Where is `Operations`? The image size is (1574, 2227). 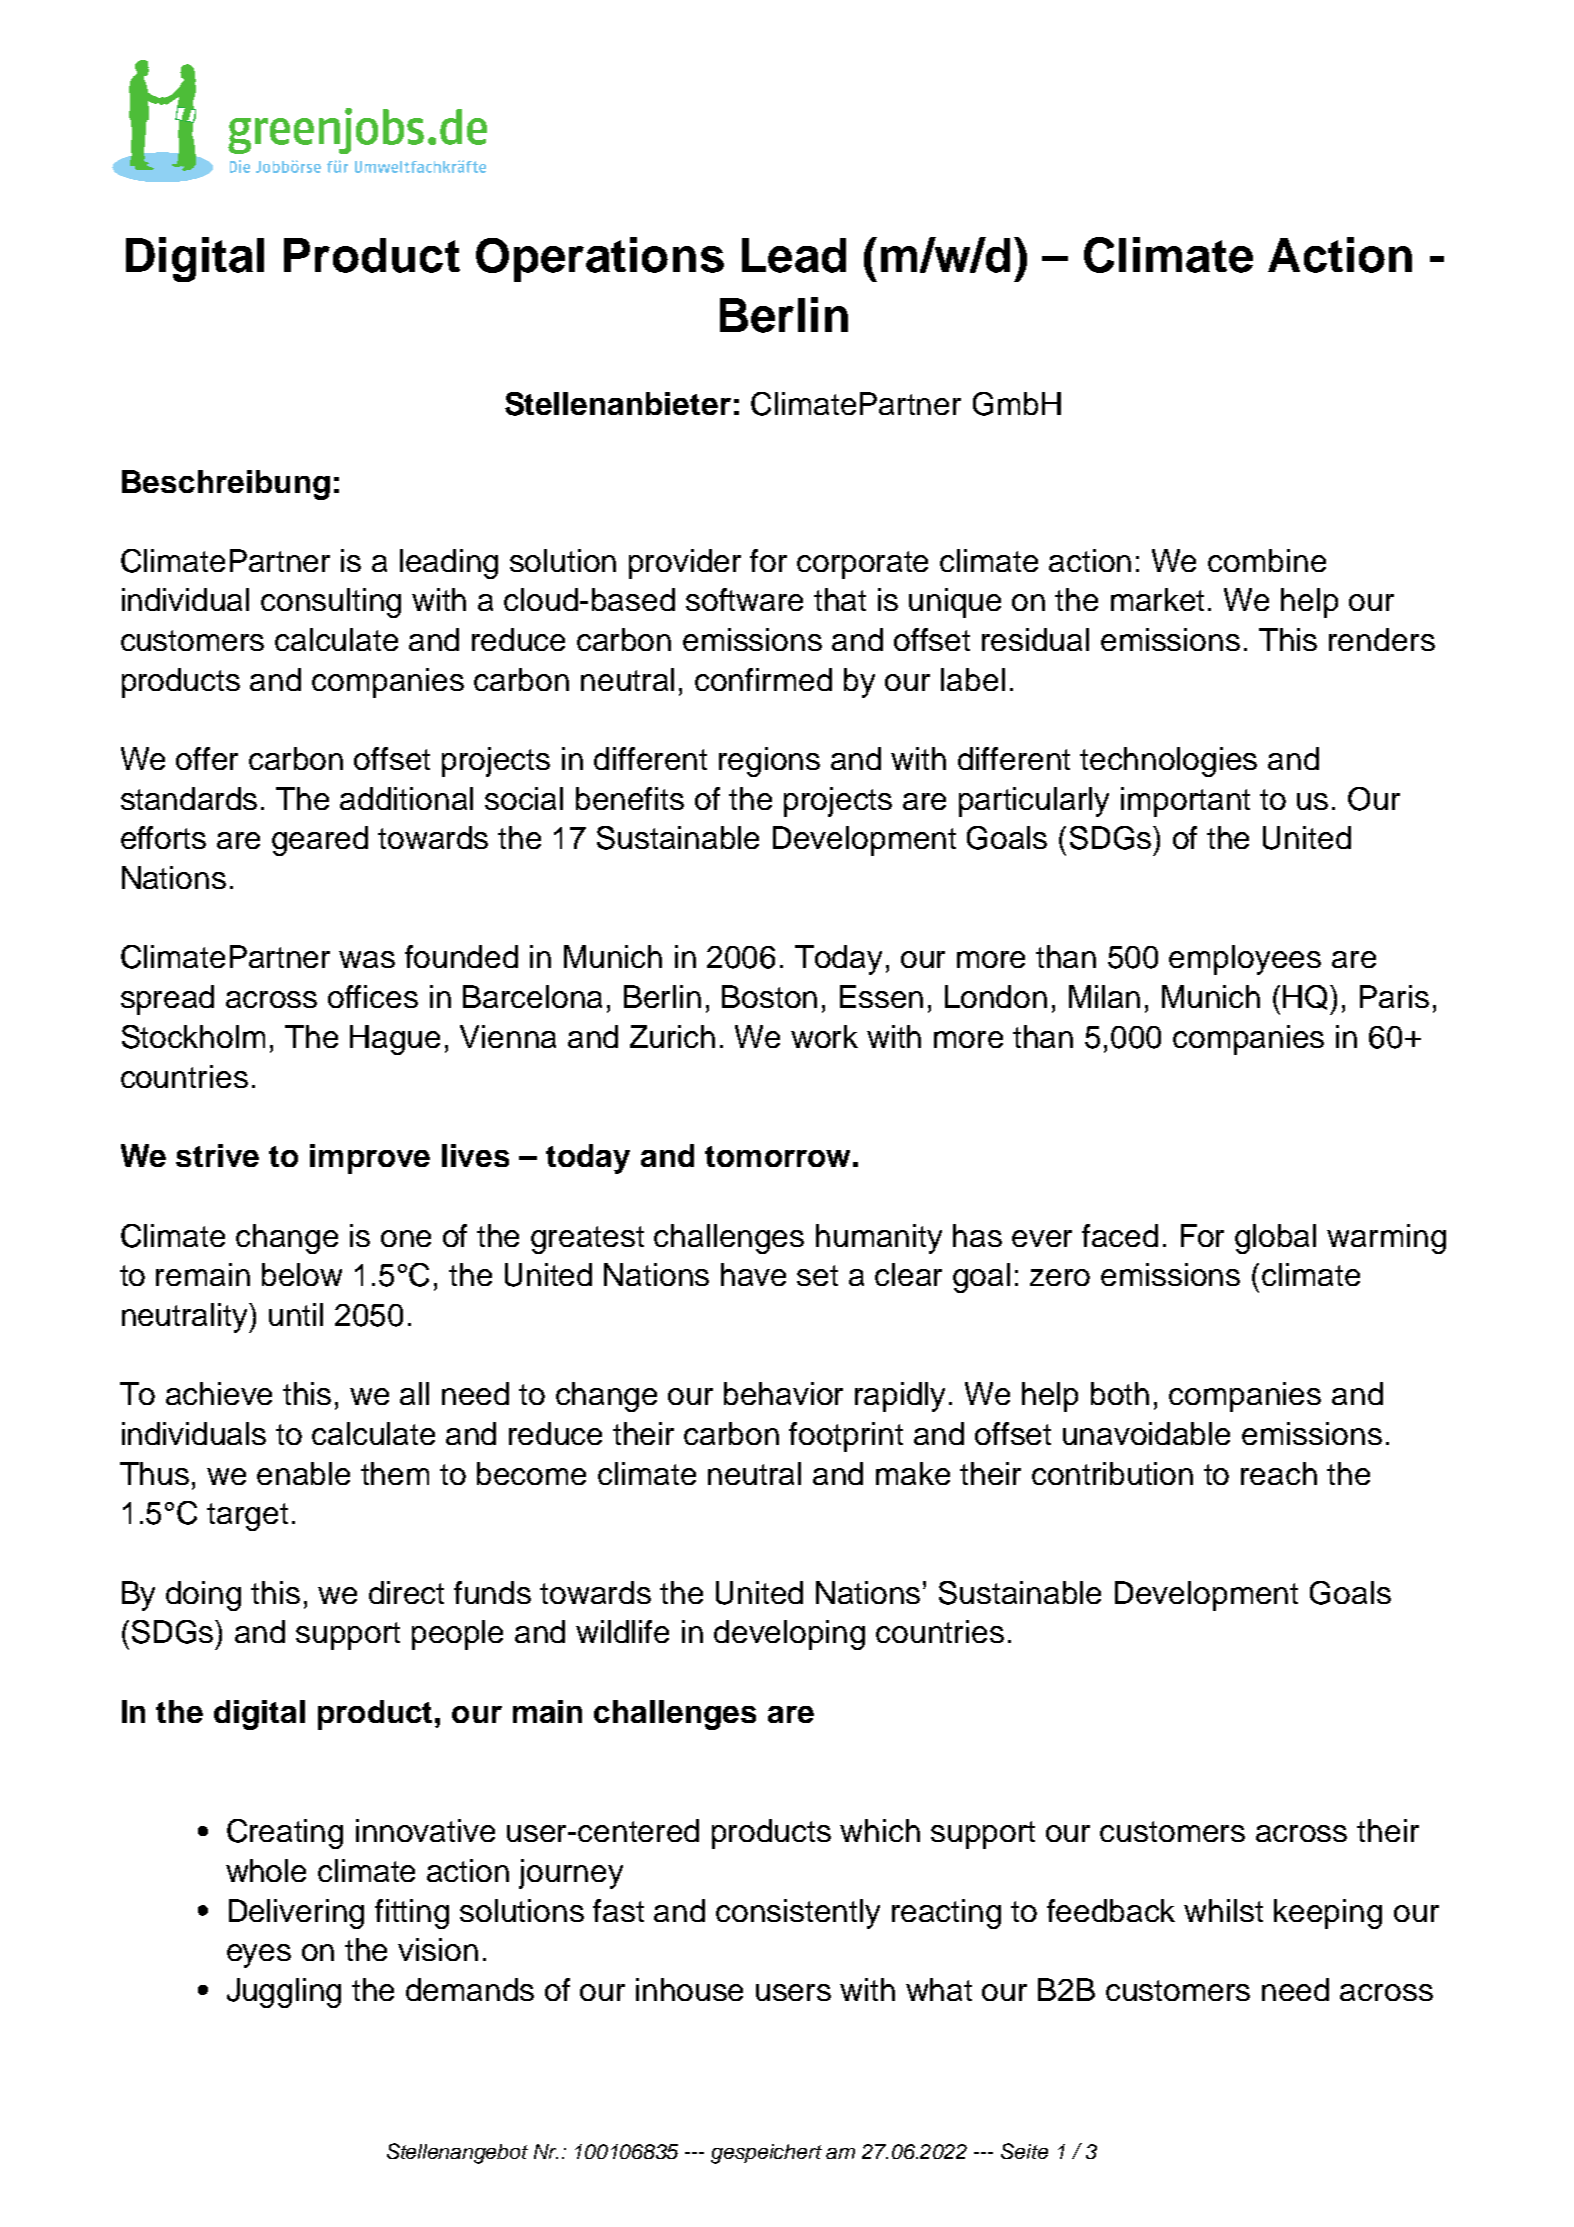
Operations is located at coordinates (600, 259).
